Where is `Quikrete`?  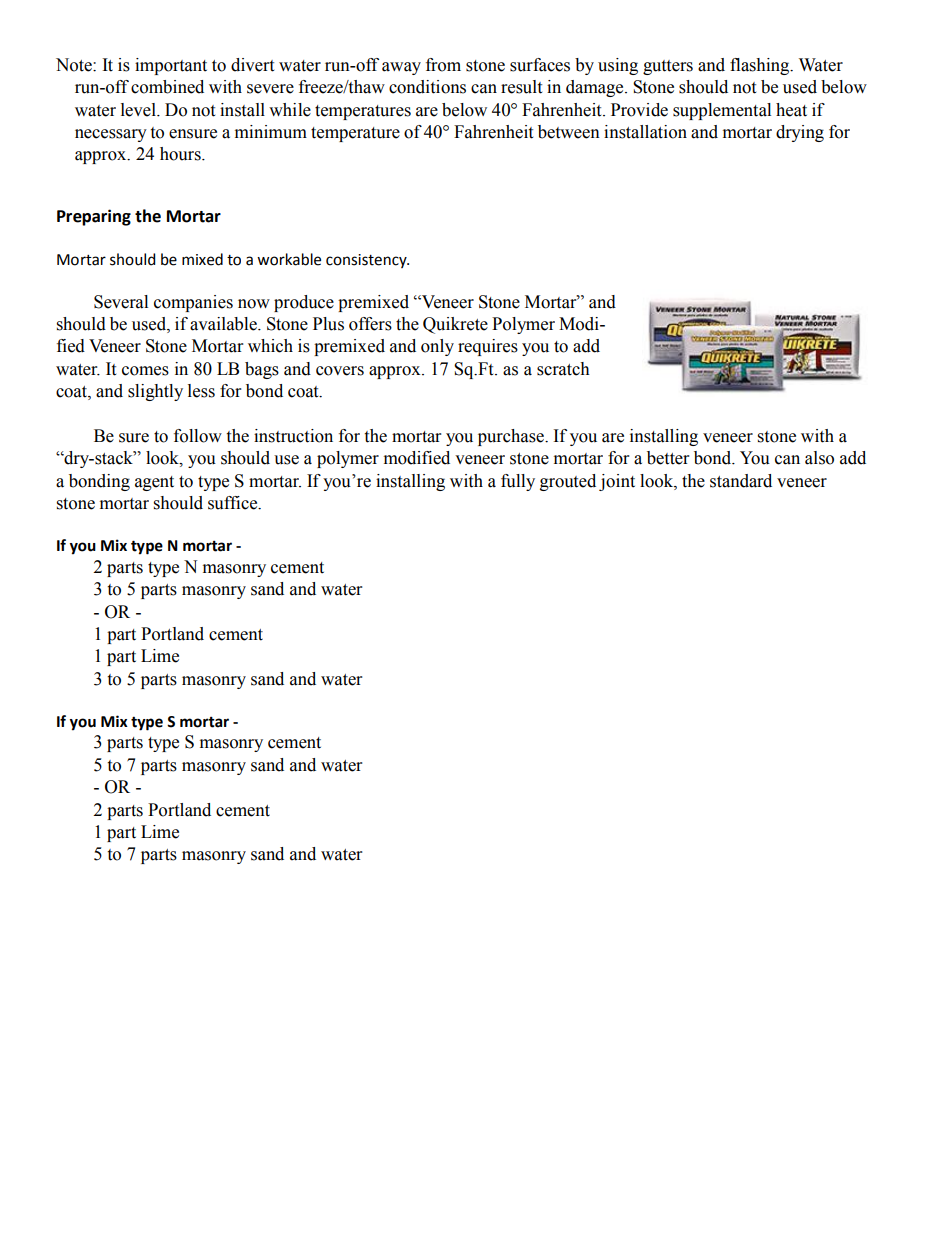
Quikrete is located at coordinates (455, 325).
